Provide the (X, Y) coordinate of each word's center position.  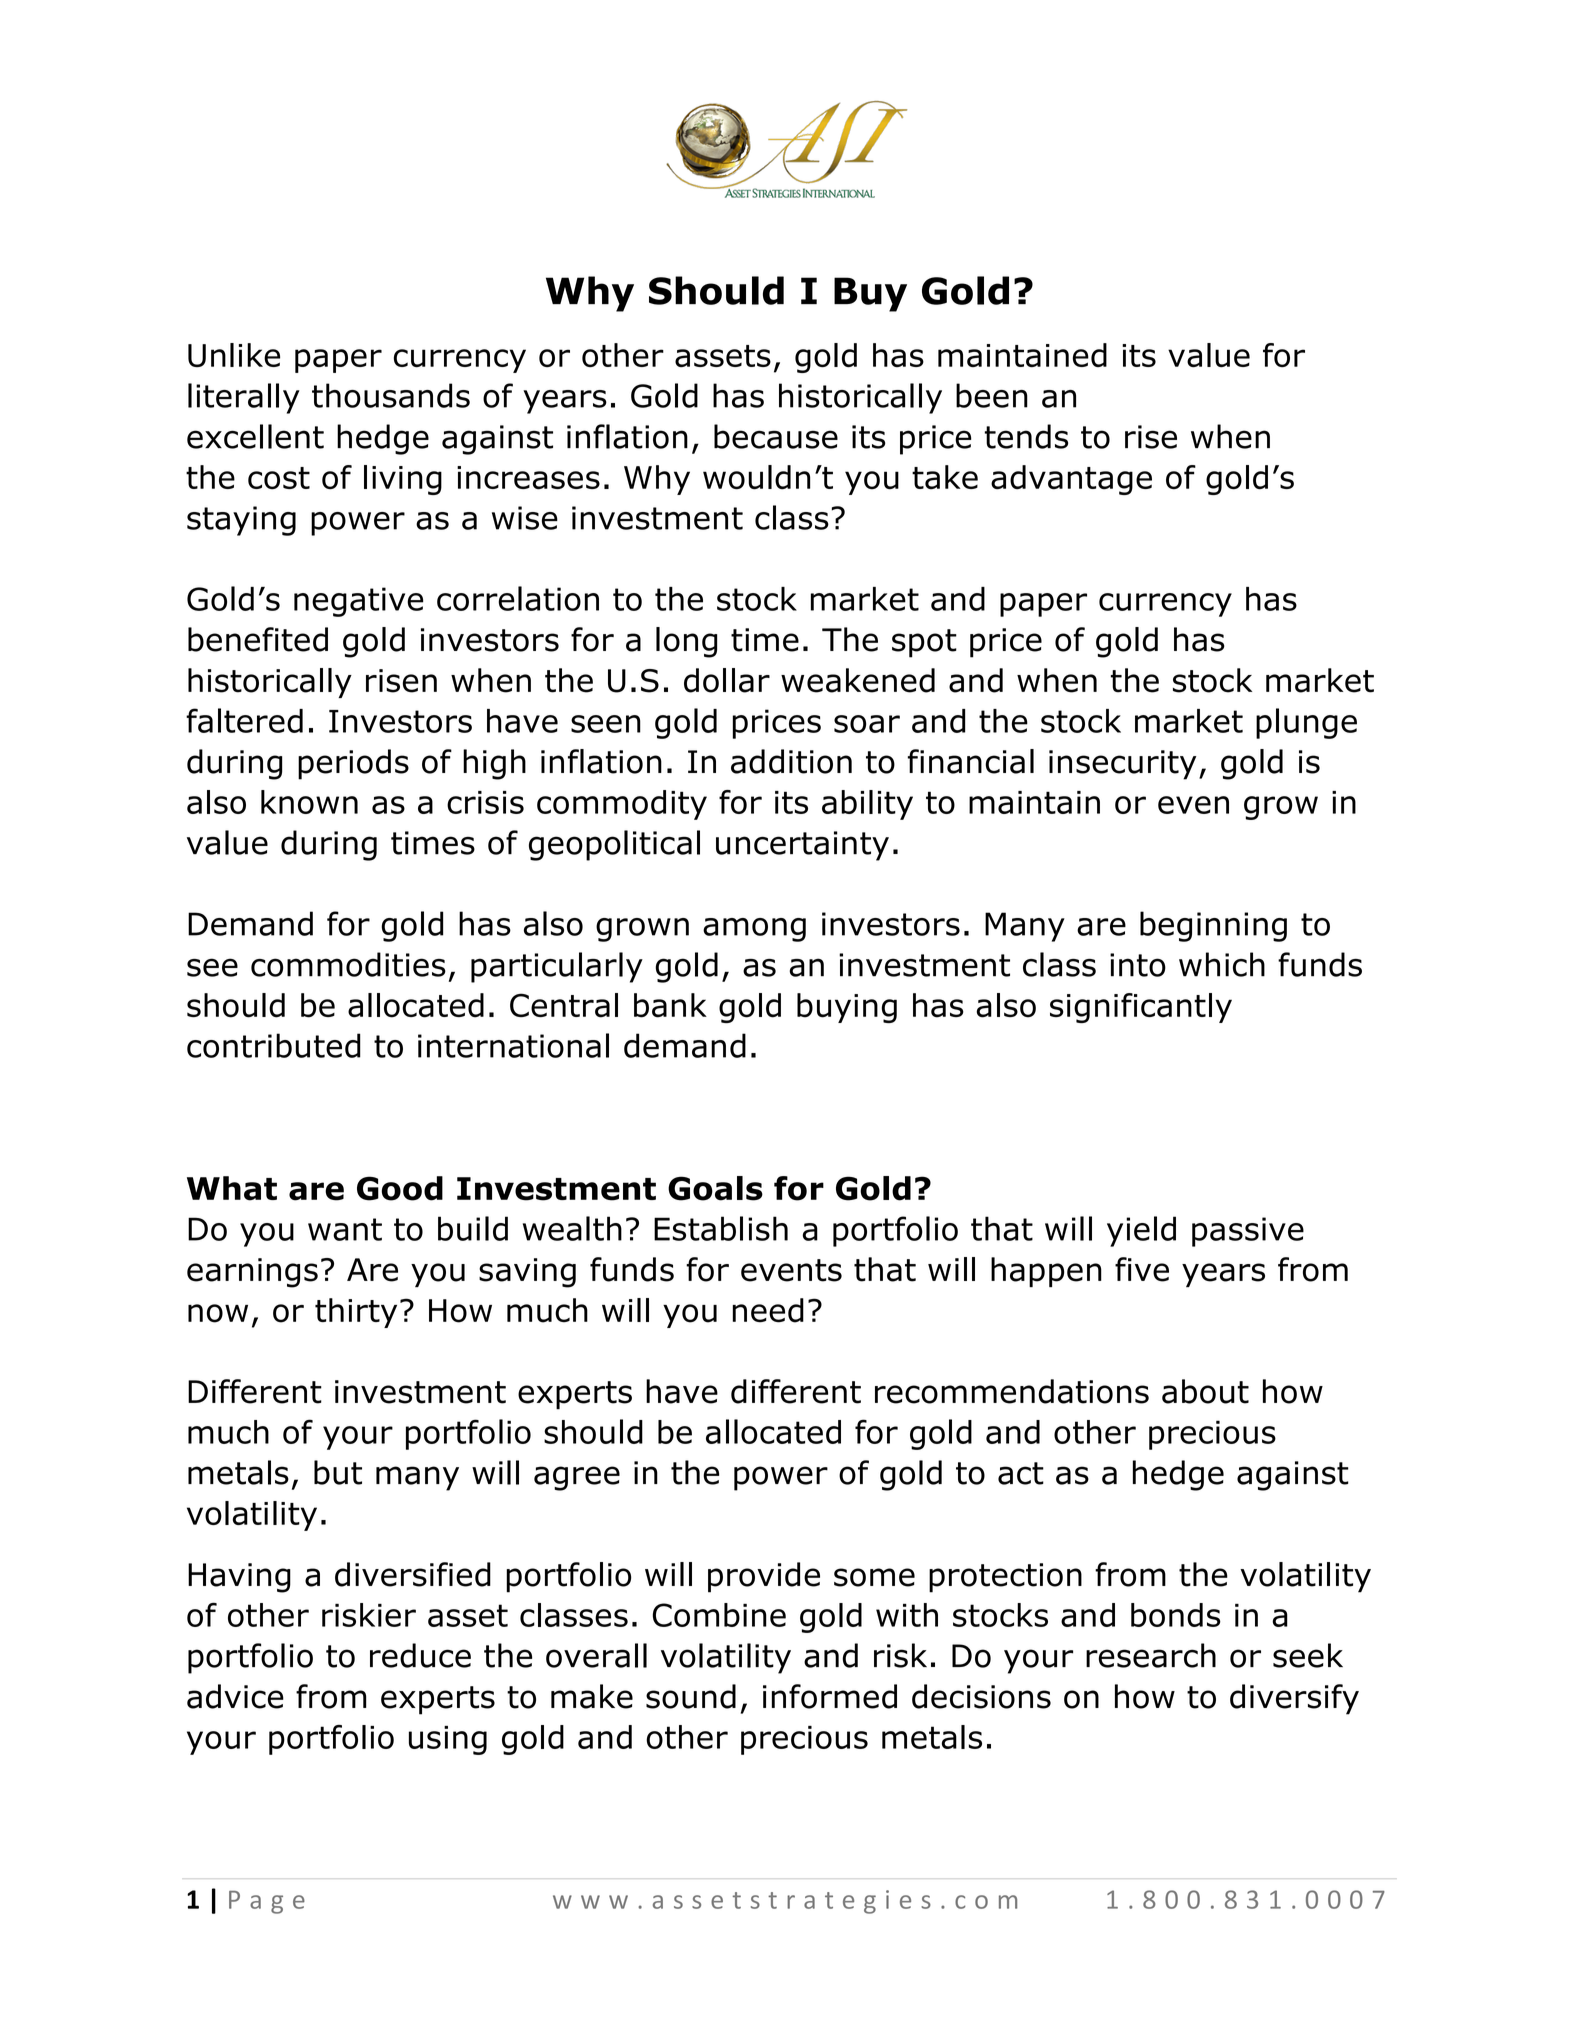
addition (791, 761)
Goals (715, 1188)
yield (1141, 1231)
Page (267, 1902)
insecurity (1122, 765)
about (1205, 1391)
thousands (391, 395)
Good (400, 1188)
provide (764, 1577)
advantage (1071, 480)
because (776, 436)
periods (353, 764)
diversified (413, 1574)
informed (830, 1696)
